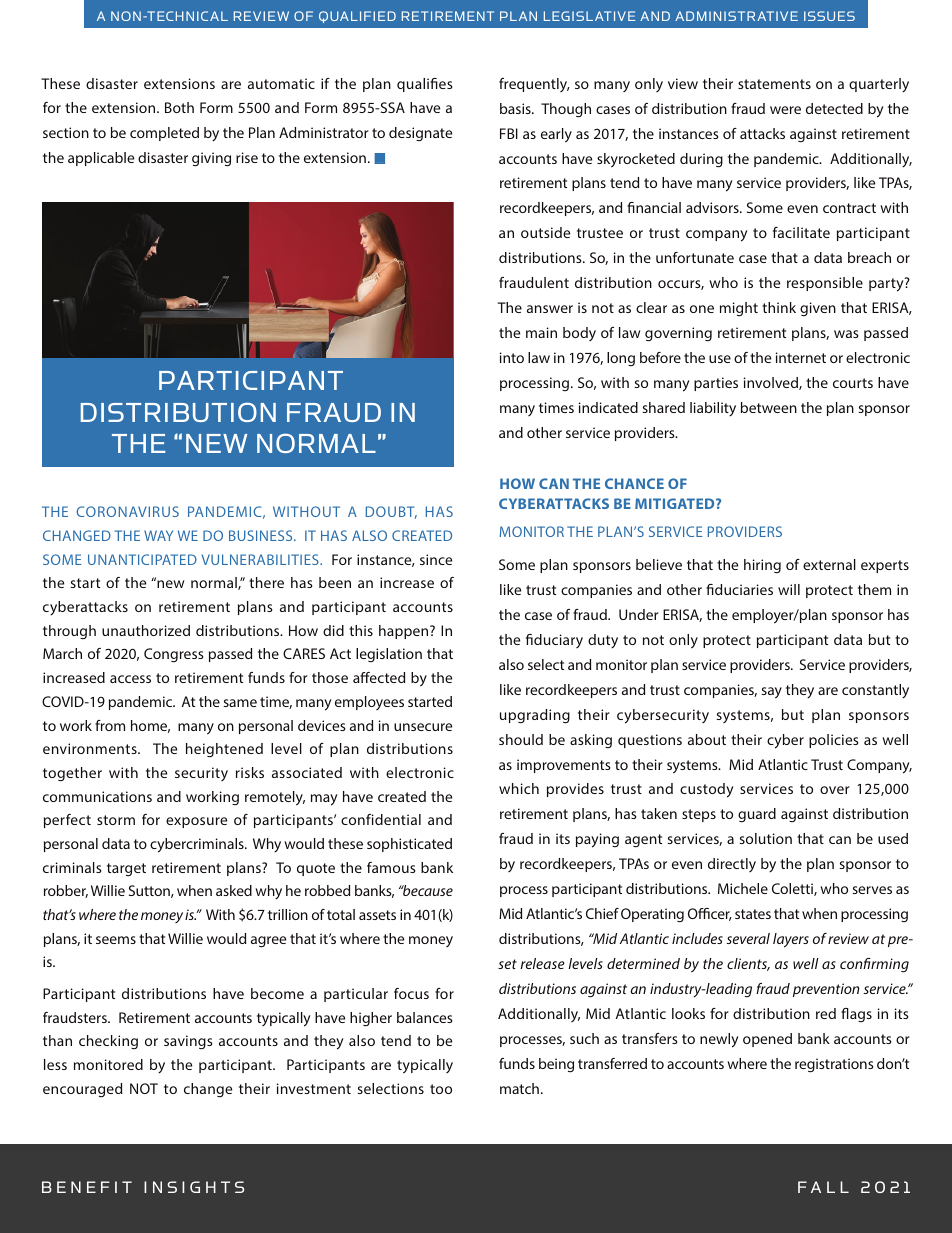 This screenshot has height=1233, width=952. Describe the element at coordinates (179, 107) in the screenshot. I see `Both` at that location.
